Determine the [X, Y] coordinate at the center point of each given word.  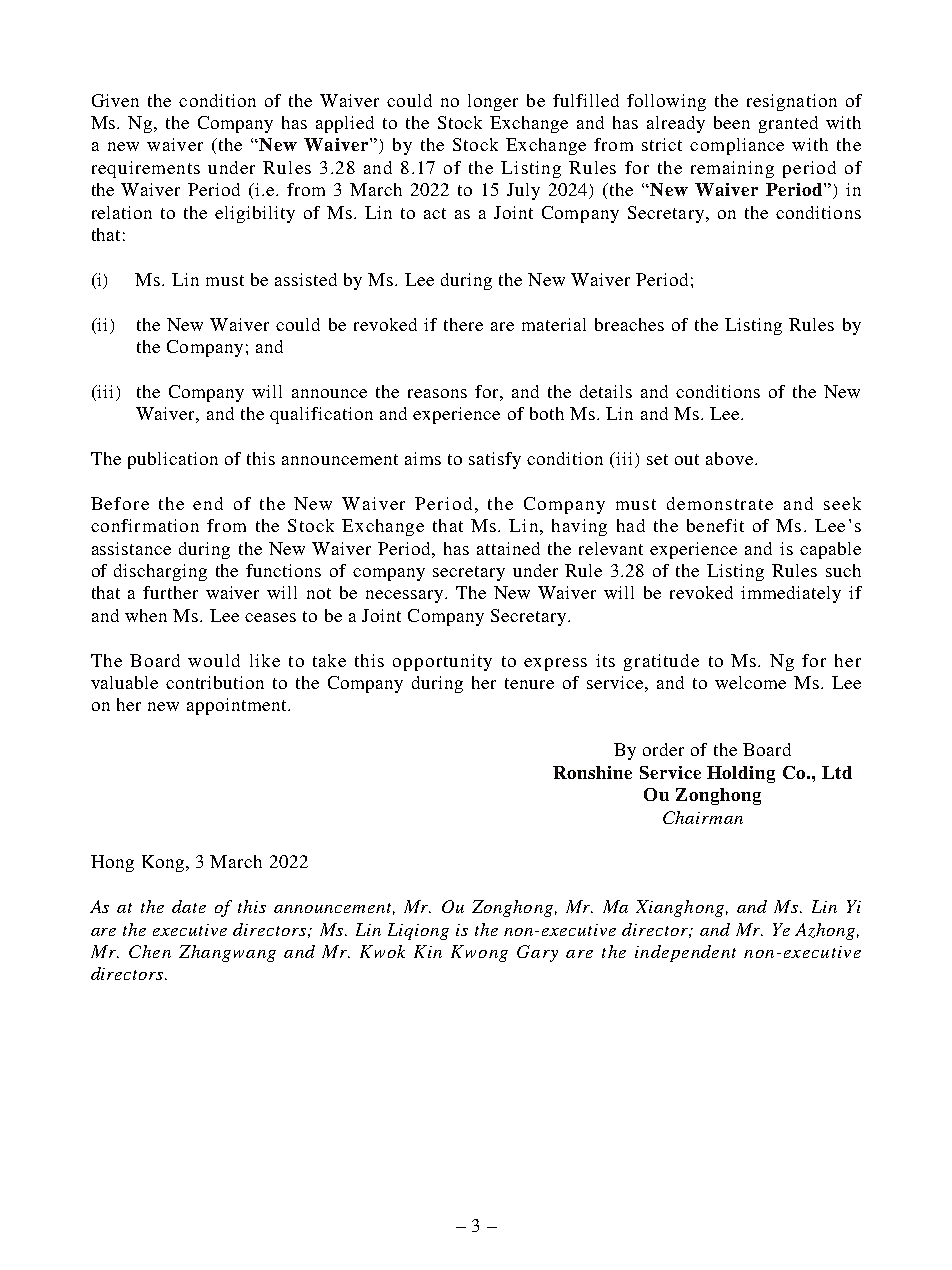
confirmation [145, 525]
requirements [146, 169]
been [732, 122]
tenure [529, 683]
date [189, 906]
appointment [238, 706]
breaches [629, 324]
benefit [715, 525]
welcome [750, 682]
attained [508, 548]
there [463, 324]
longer [493, 102]
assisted [306, 279]
